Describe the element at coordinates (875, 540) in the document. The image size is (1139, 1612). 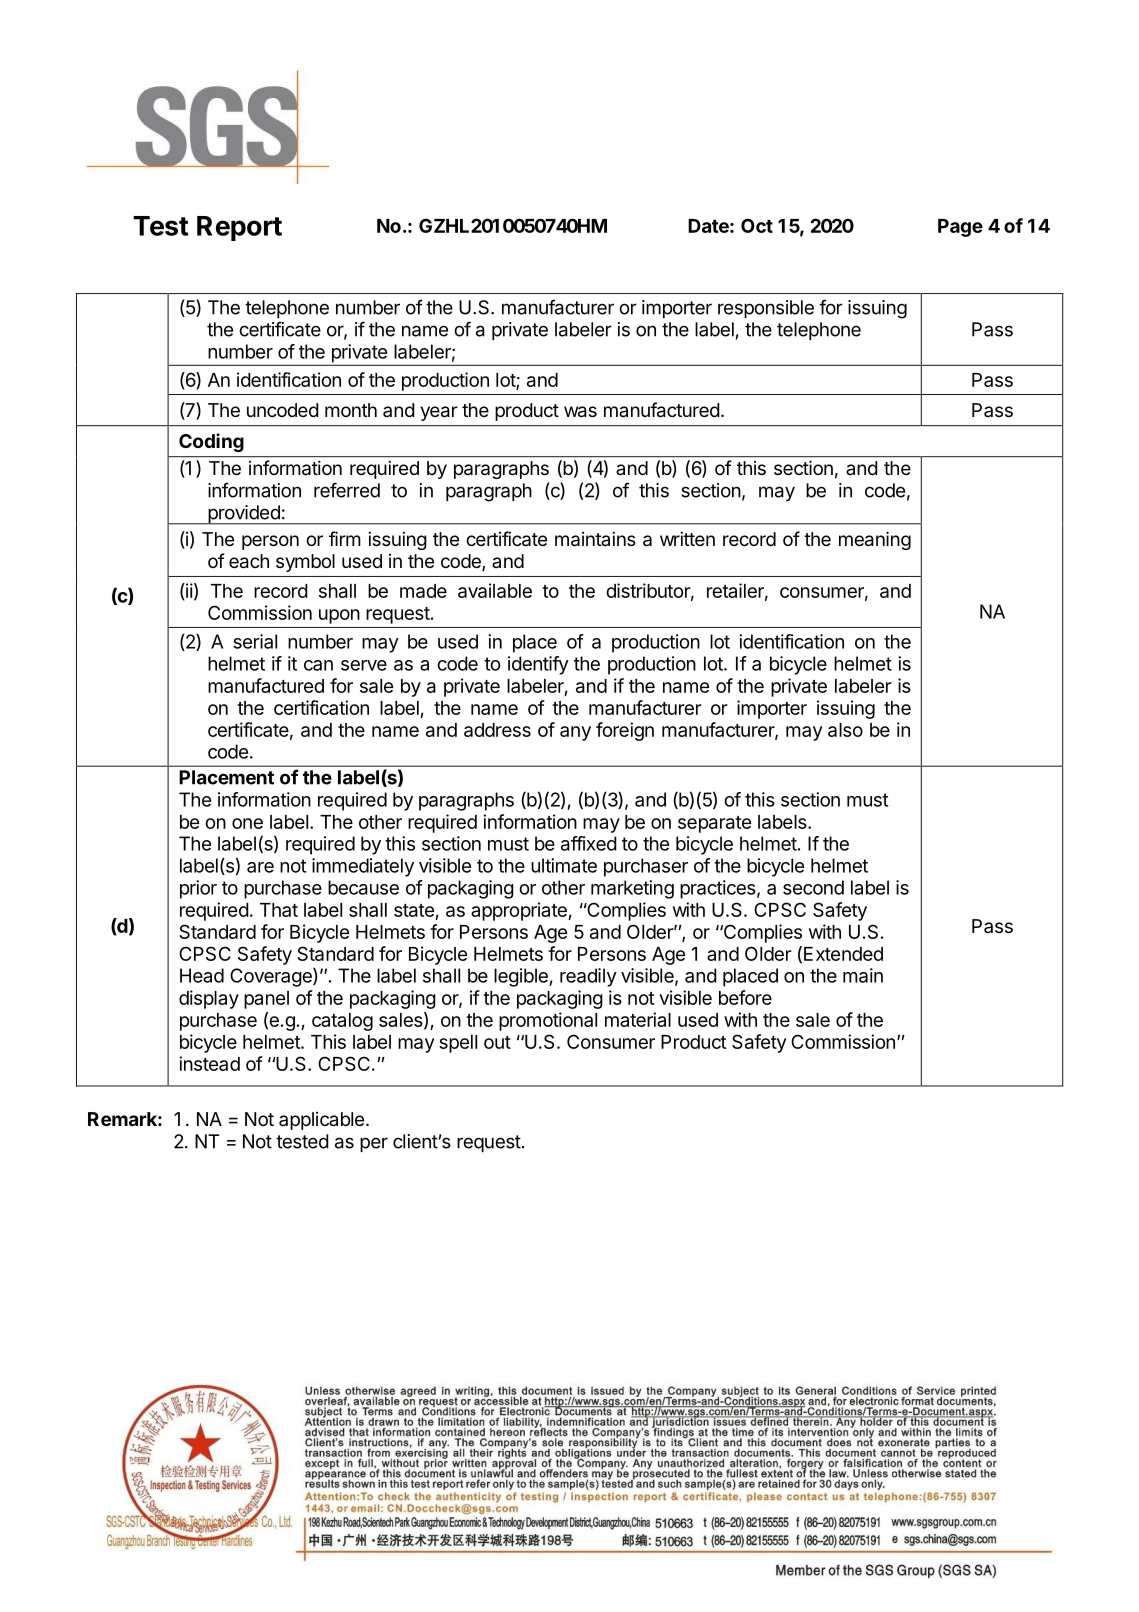
I see `meaning` at that location.
